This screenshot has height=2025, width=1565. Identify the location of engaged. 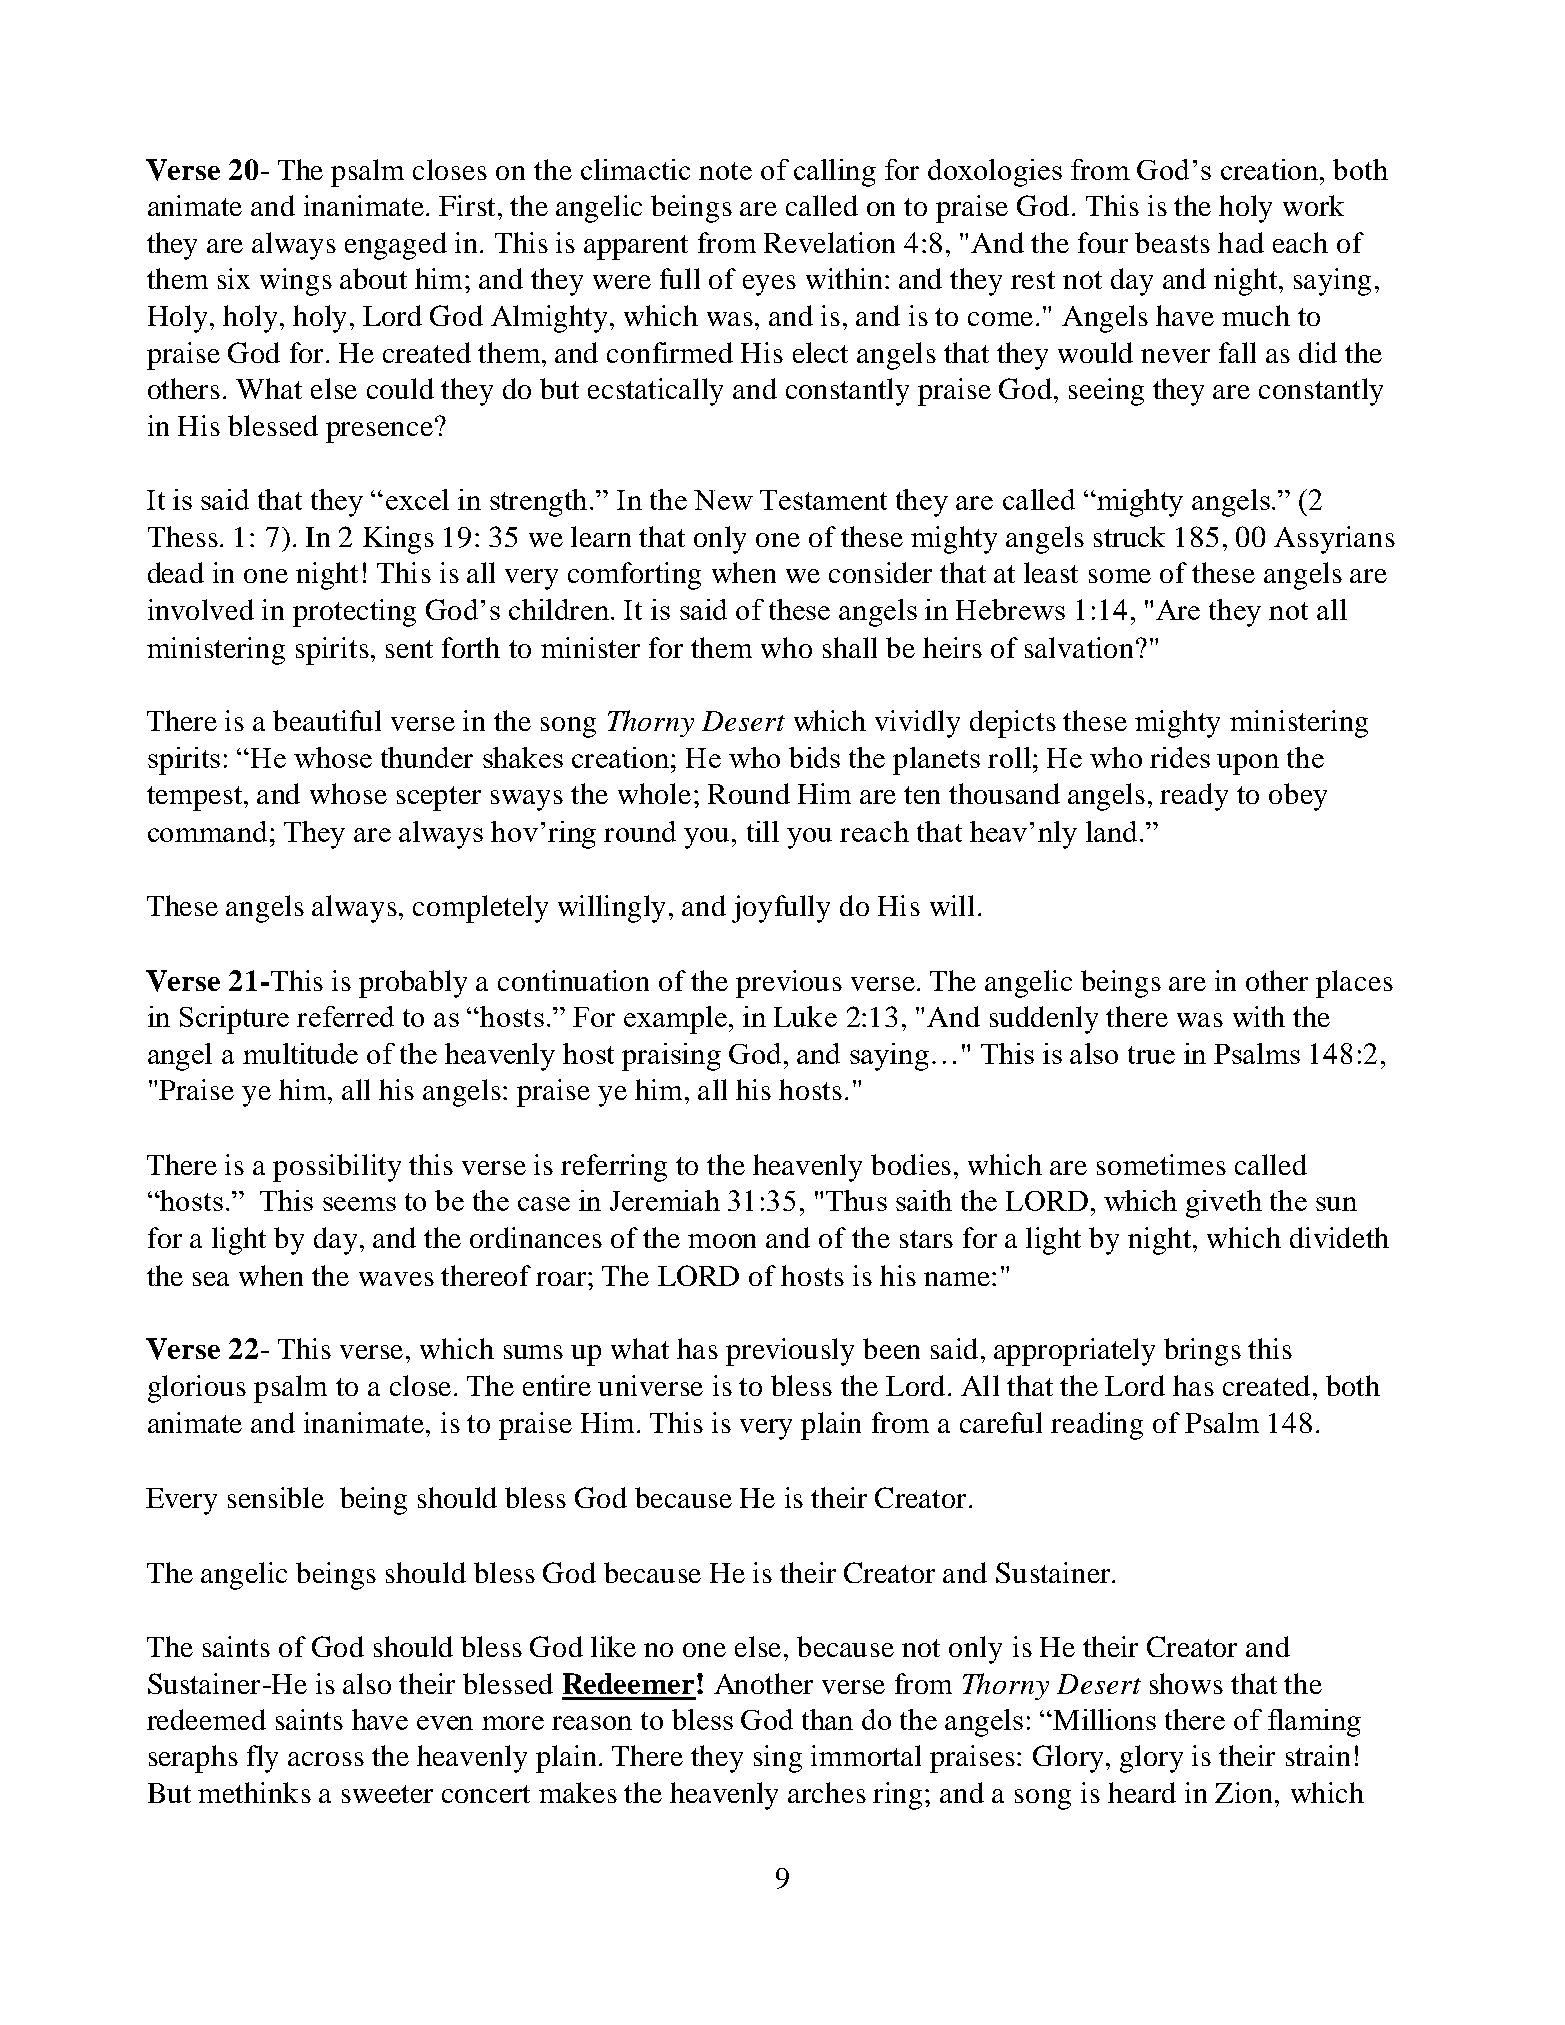
(396, 246).
